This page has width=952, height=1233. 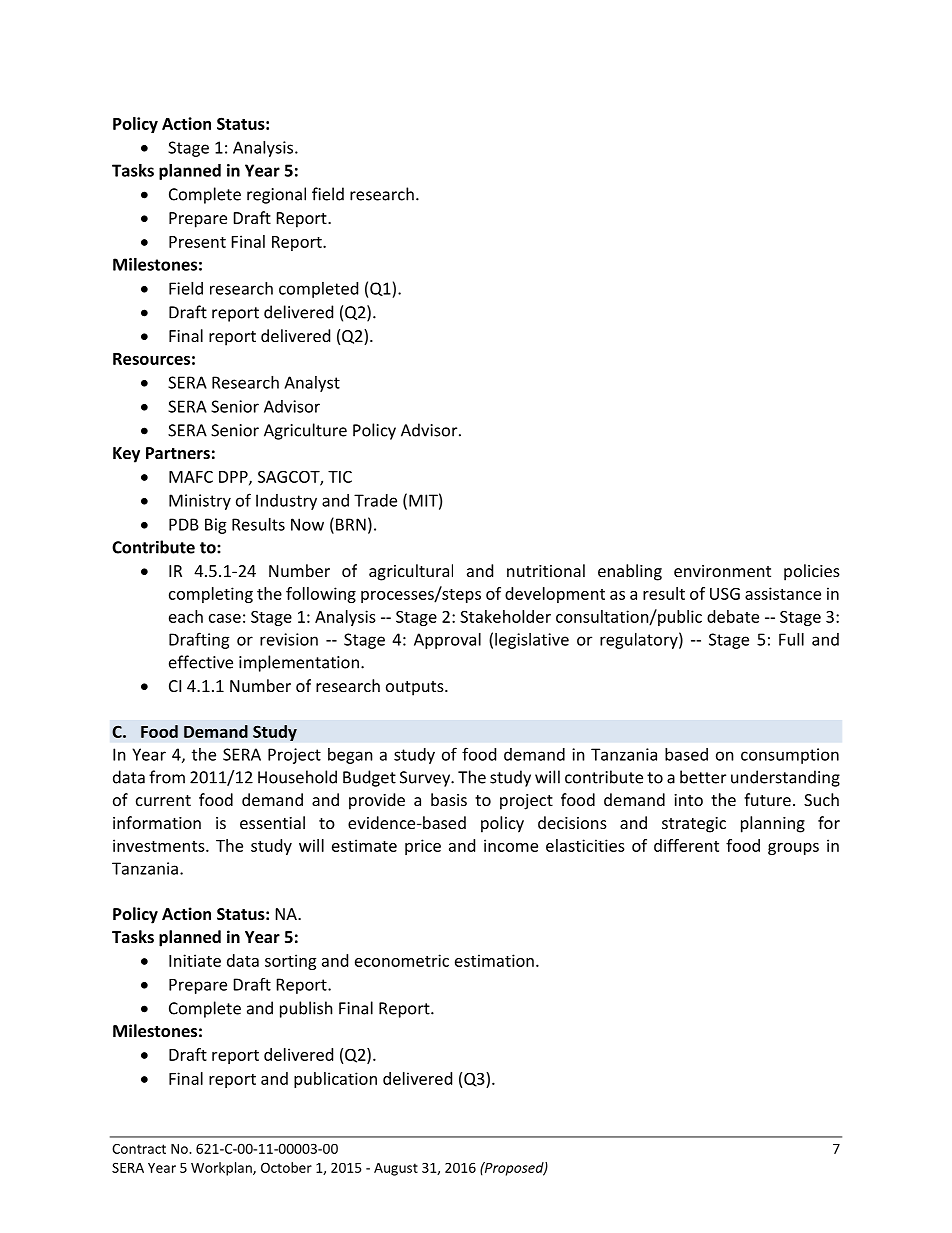 I want to click on Contract, so click(x=139, y=1149).
